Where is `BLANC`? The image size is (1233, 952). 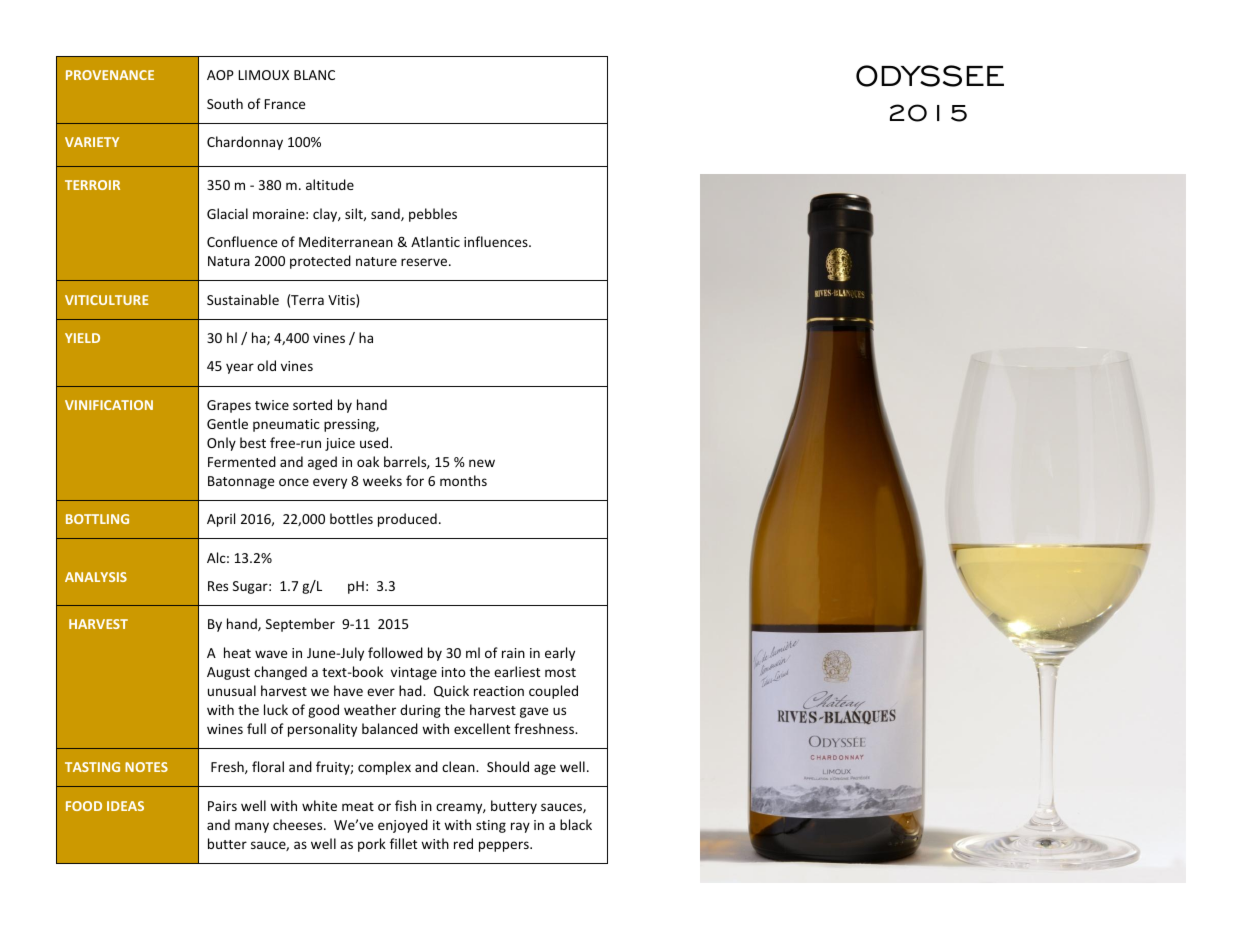
BLANC is located at coordinates (314, 75).
